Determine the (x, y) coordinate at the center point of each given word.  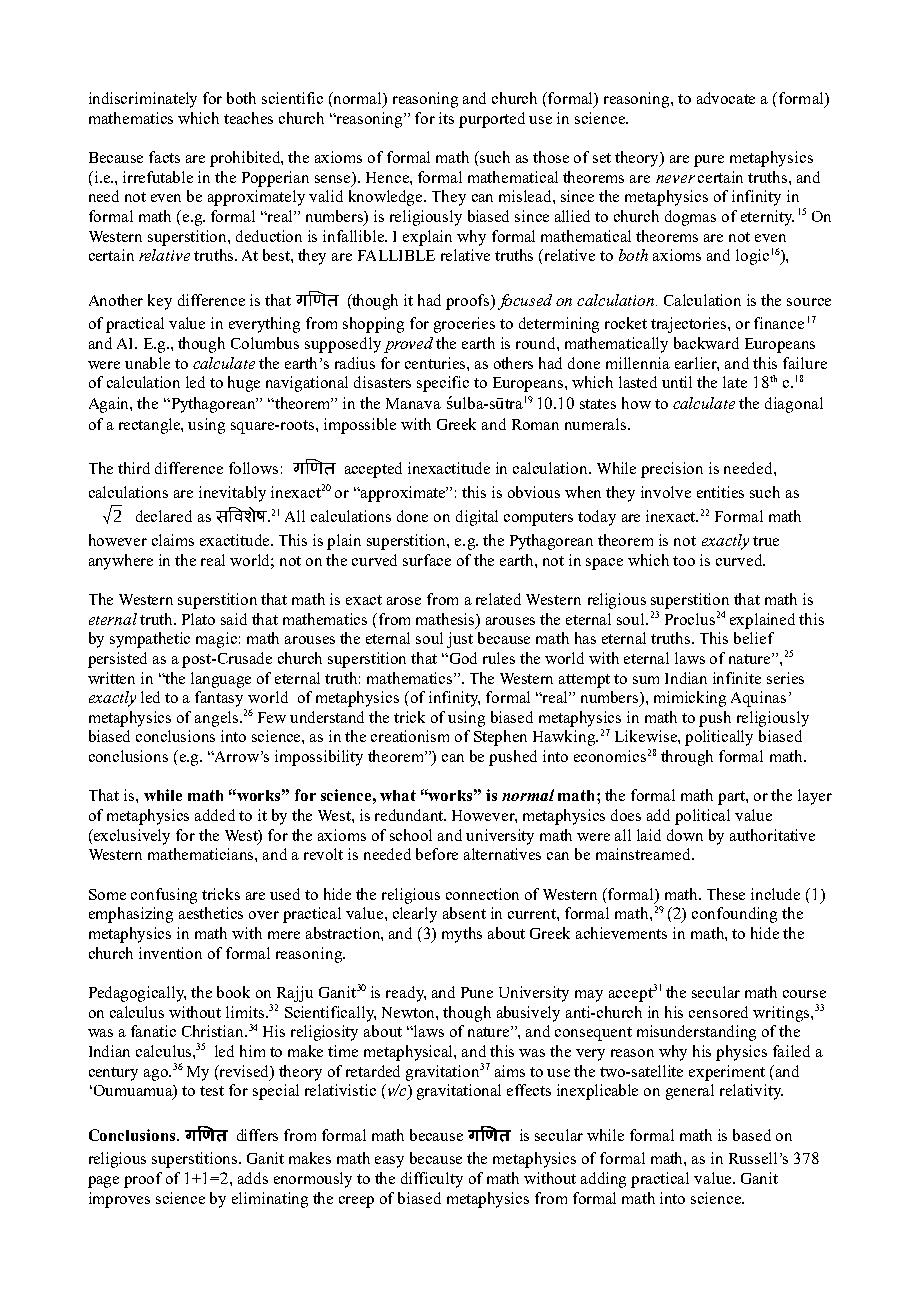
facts (164, 157)
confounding (734, 915)
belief (754, 638)
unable (147, 363)
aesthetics (211, 913)
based (752, 1135)
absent (464, 913)
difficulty (432, 1180)
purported (492, 120)
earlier (697, 364)
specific (443, 384)
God (463, 658)
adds (253, 1178)
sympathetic (150, 640)
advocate (726, 98)
